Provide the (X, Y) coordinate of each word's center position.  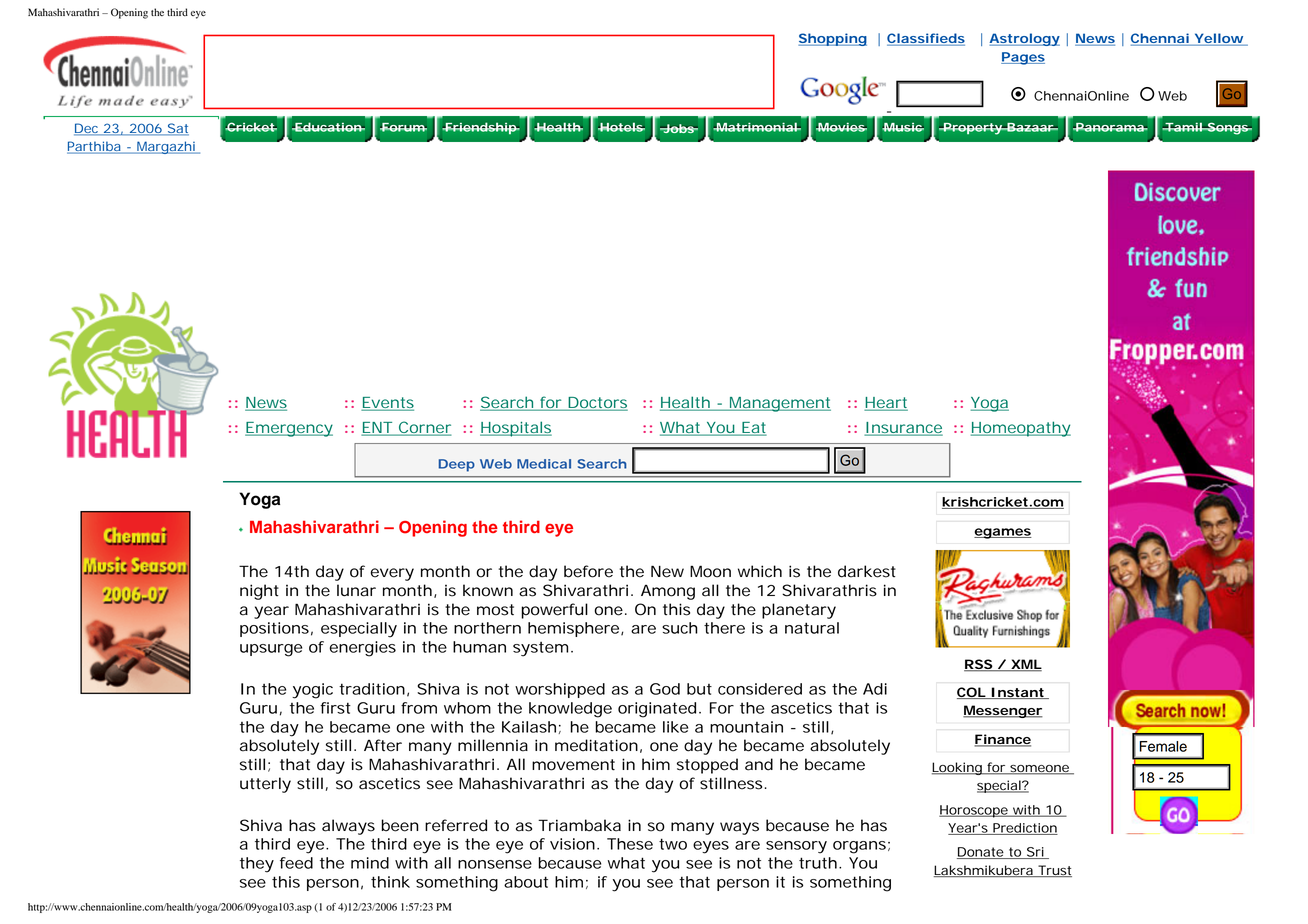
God (665, 689)
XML (1025, 665)
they (257, 865)
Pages (1023, 58)
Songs (1227, 129)
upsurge (271, 650)
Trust (1054, 871)
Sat (177, 129)
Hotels (621, 127)
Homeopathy (1021, 429)
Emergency (289, 429)
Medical (544, 464)
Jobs (678, 128)
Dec (87, 129)
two (673, 844)
